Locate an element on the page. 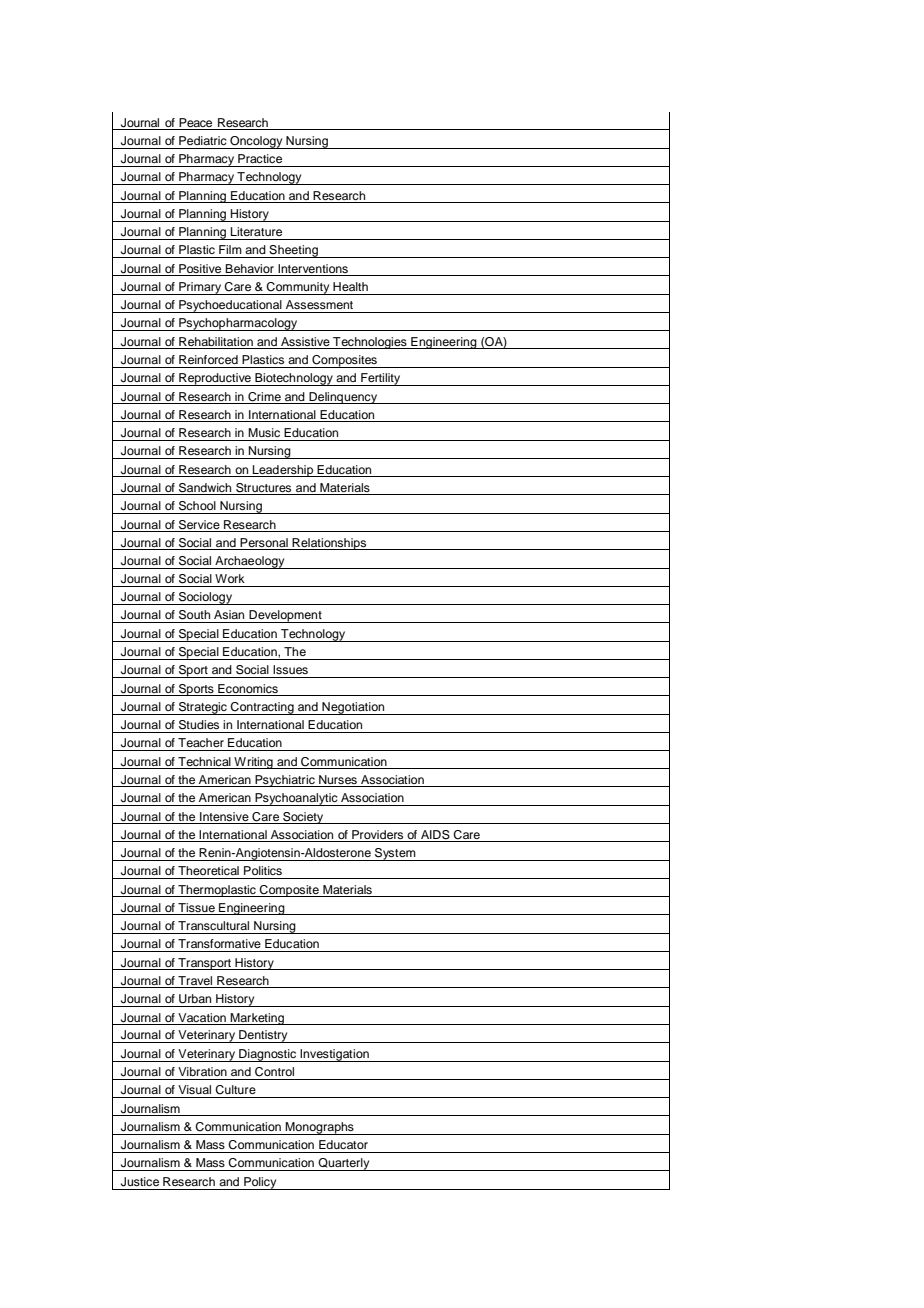 The width and height of the image is (924, 1308). Health is located at coordinates (350, 286).
